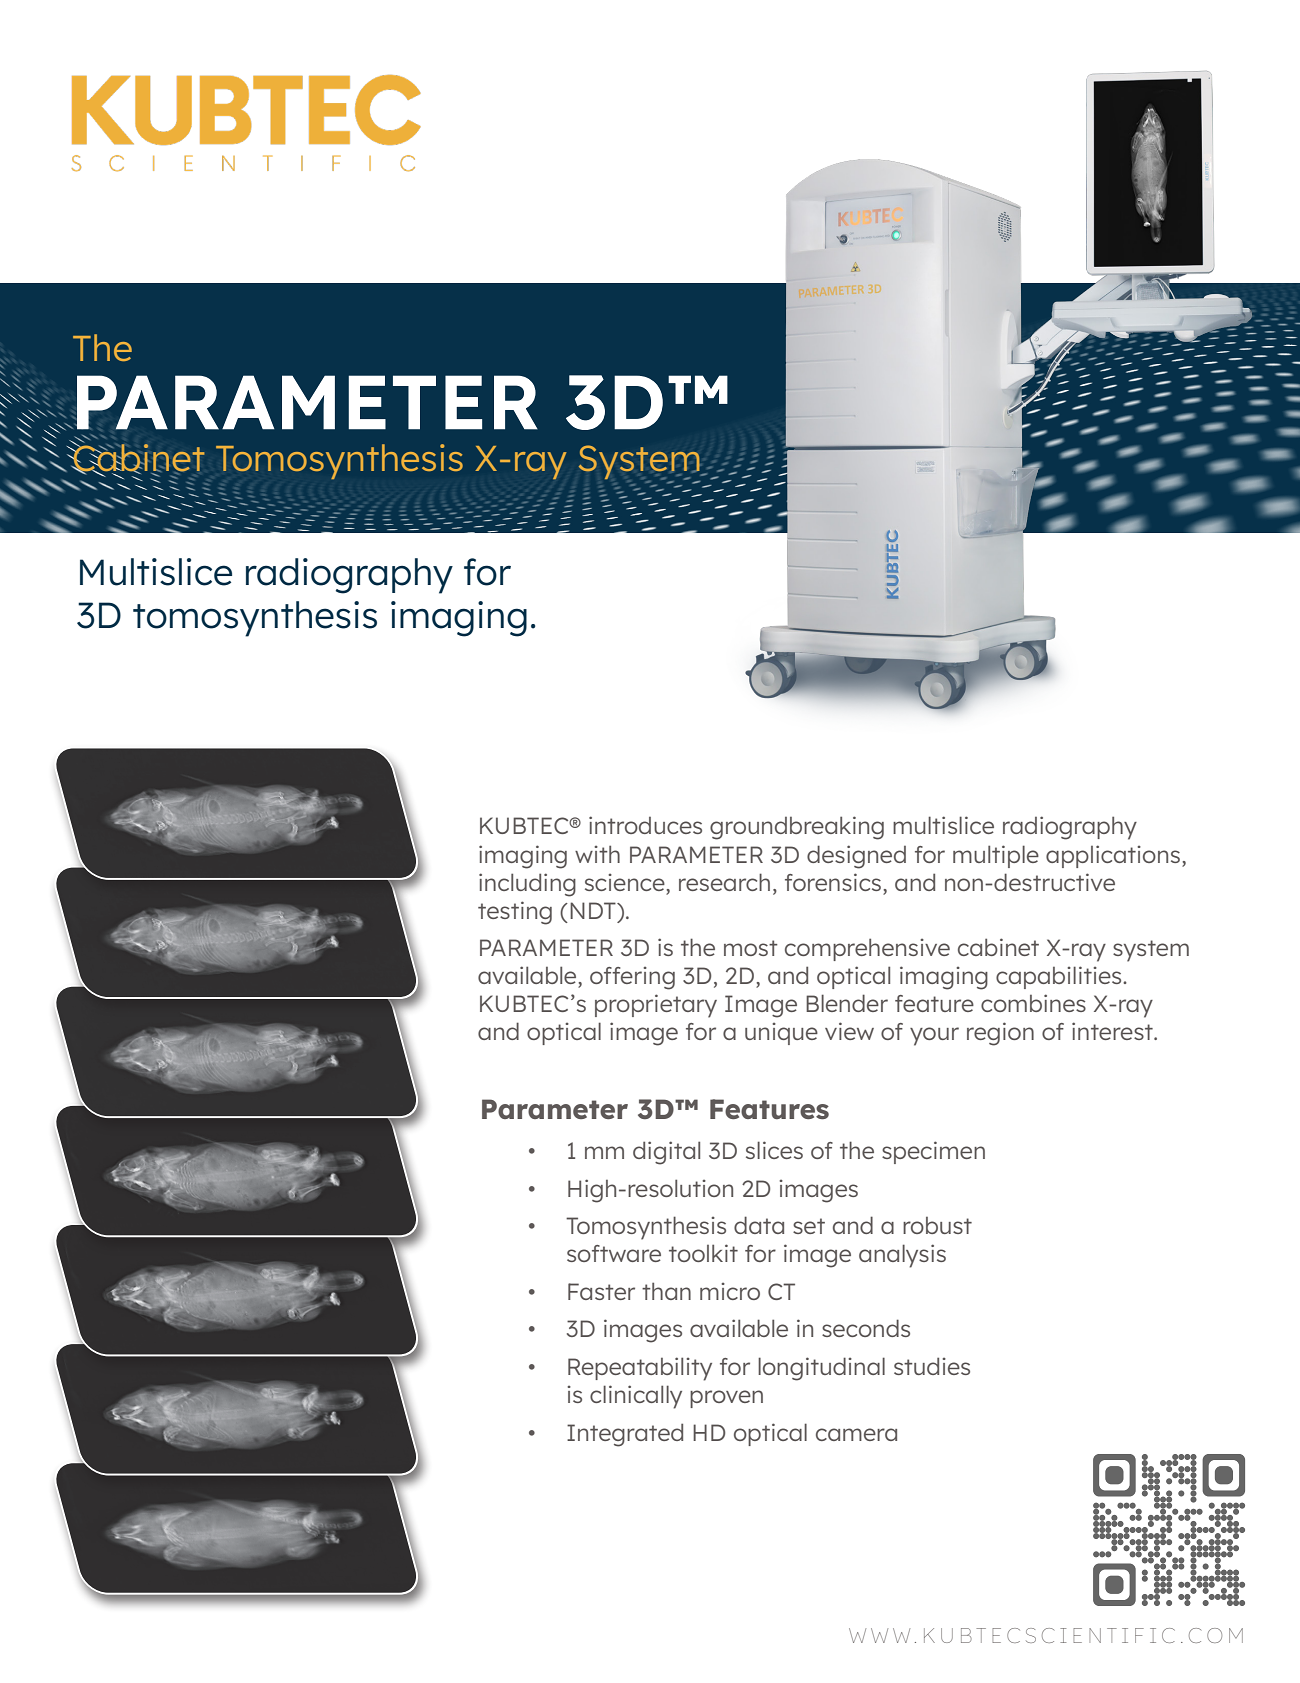  Describe the element at coordinates (856, 1434) in the document. I see `camera` at that location.
